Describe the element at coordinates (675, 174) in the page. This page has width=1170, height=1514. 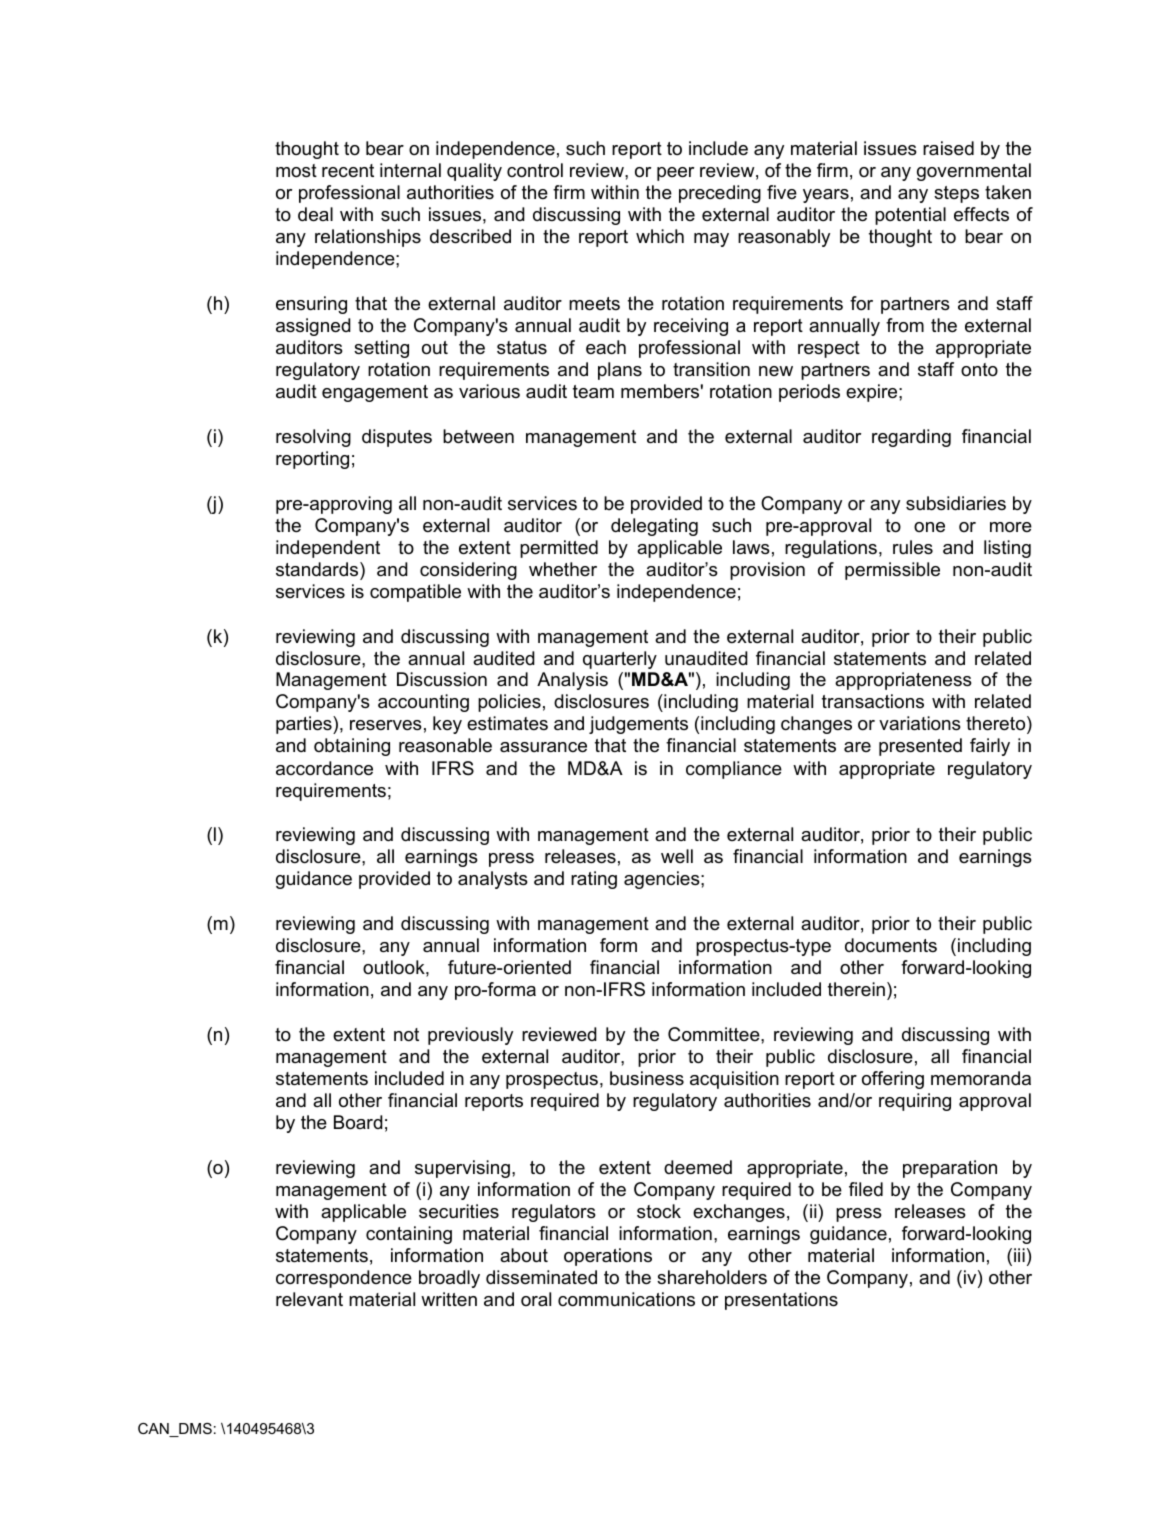
I see `peer` at that location.
